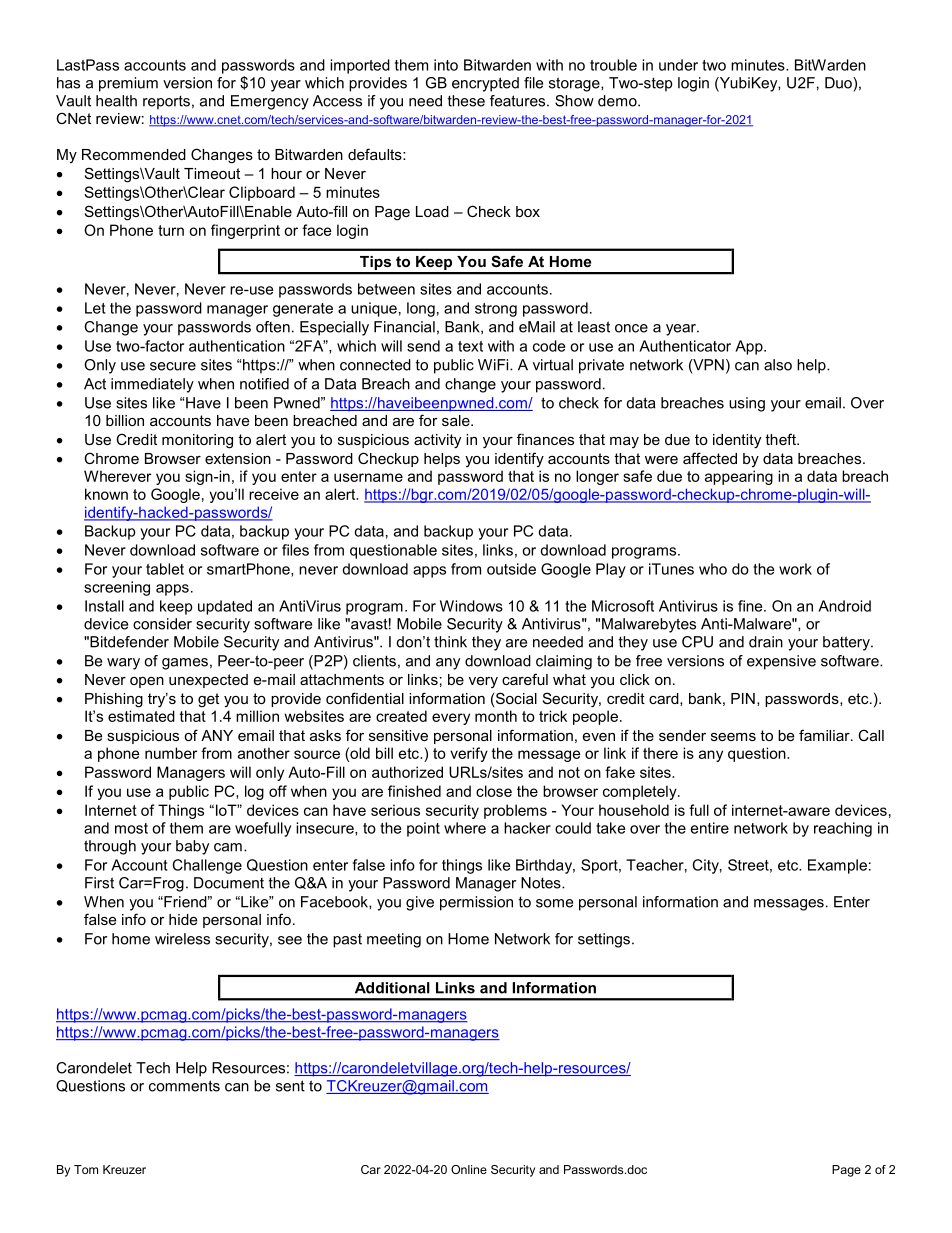 The image size is (952, 1233). I want to click on Duo, so click(839, 83).
